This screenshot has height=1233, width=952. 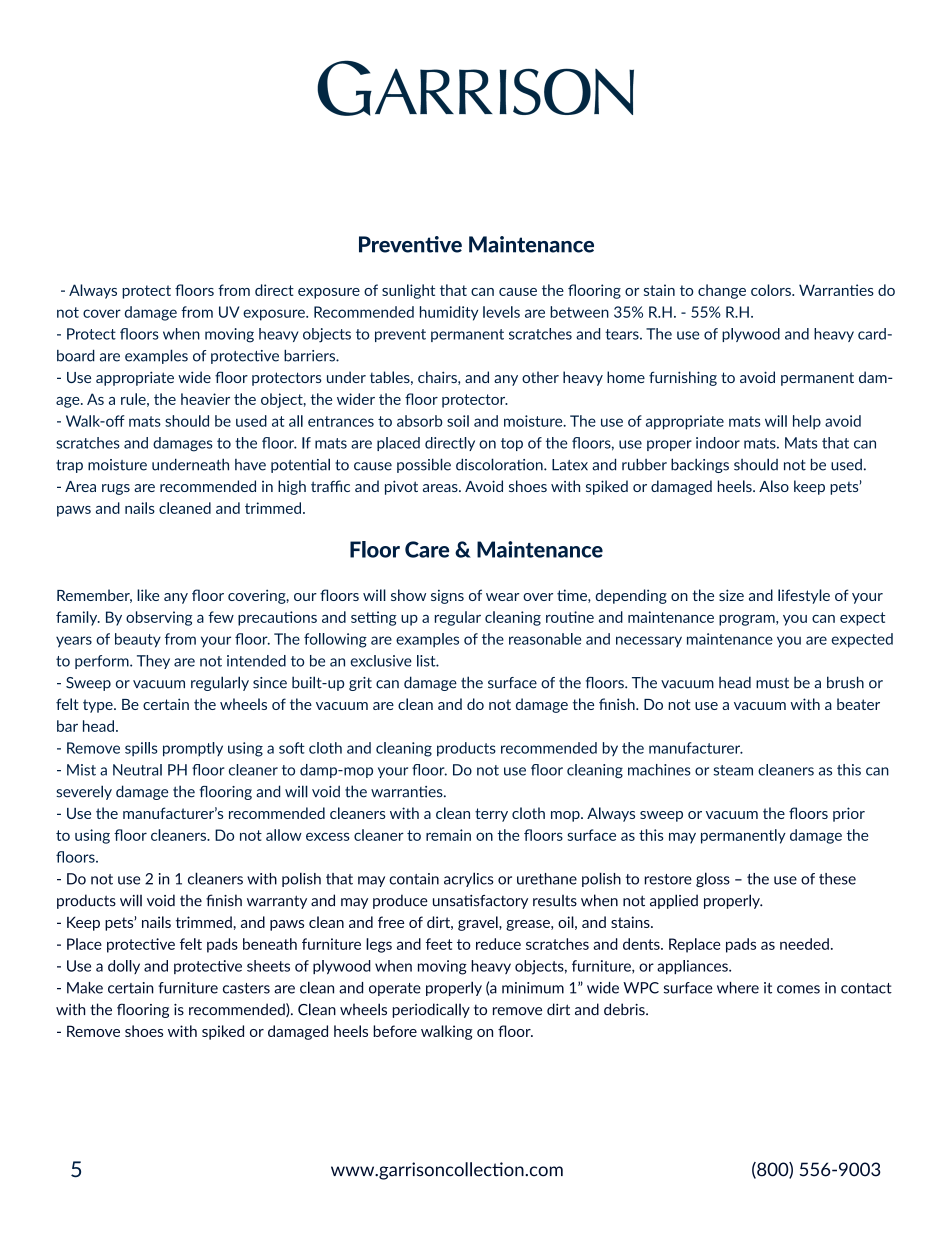 I want to click on heavier, so click(x=205, y=399).
